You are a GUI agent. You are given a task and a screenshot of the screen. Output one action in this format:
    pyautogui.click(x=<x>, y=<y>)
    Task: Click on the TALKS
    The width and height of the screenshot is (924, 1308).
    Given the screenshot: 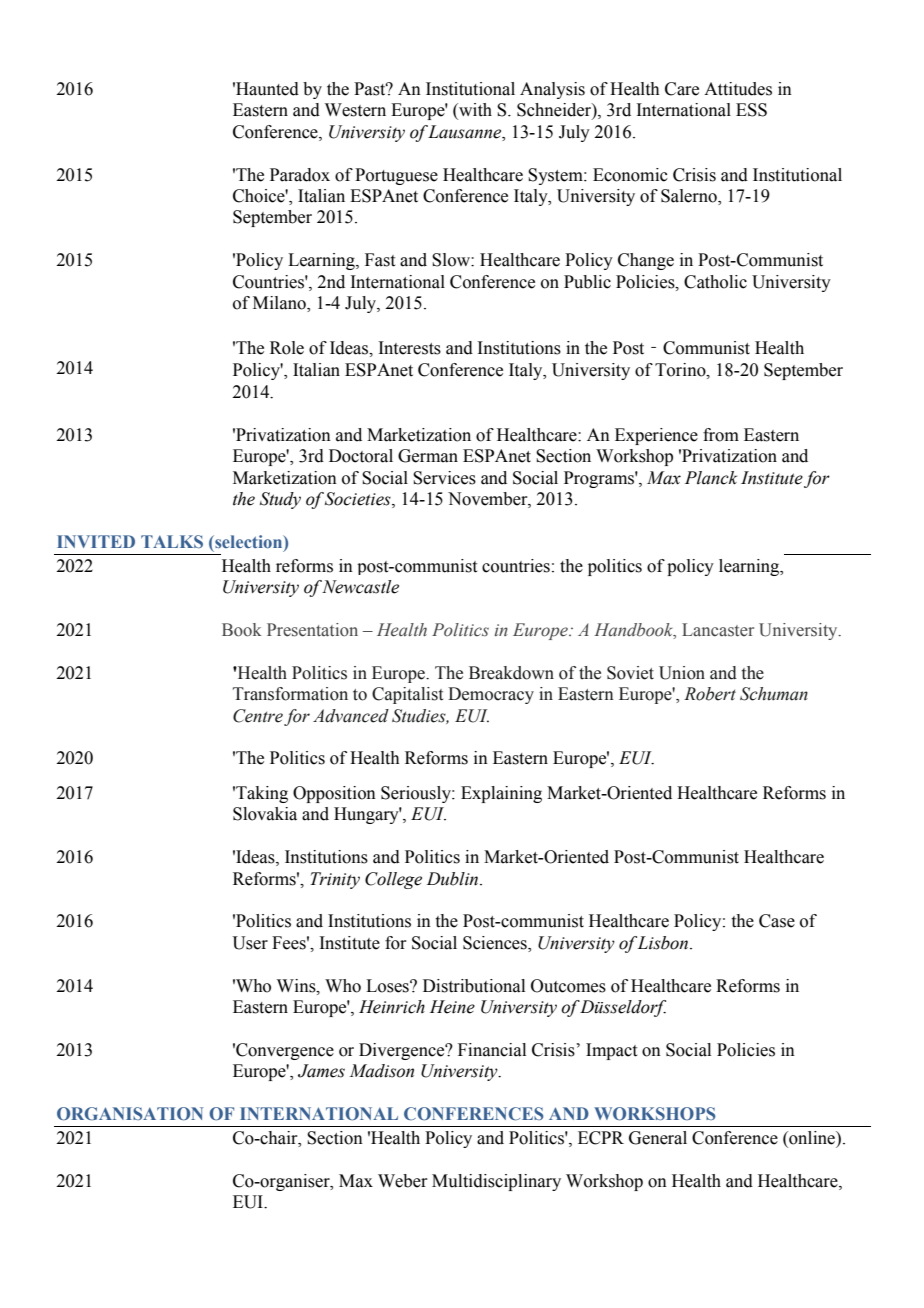 What is the action you would take?
    pyautogui.click(x=172, y=541)
